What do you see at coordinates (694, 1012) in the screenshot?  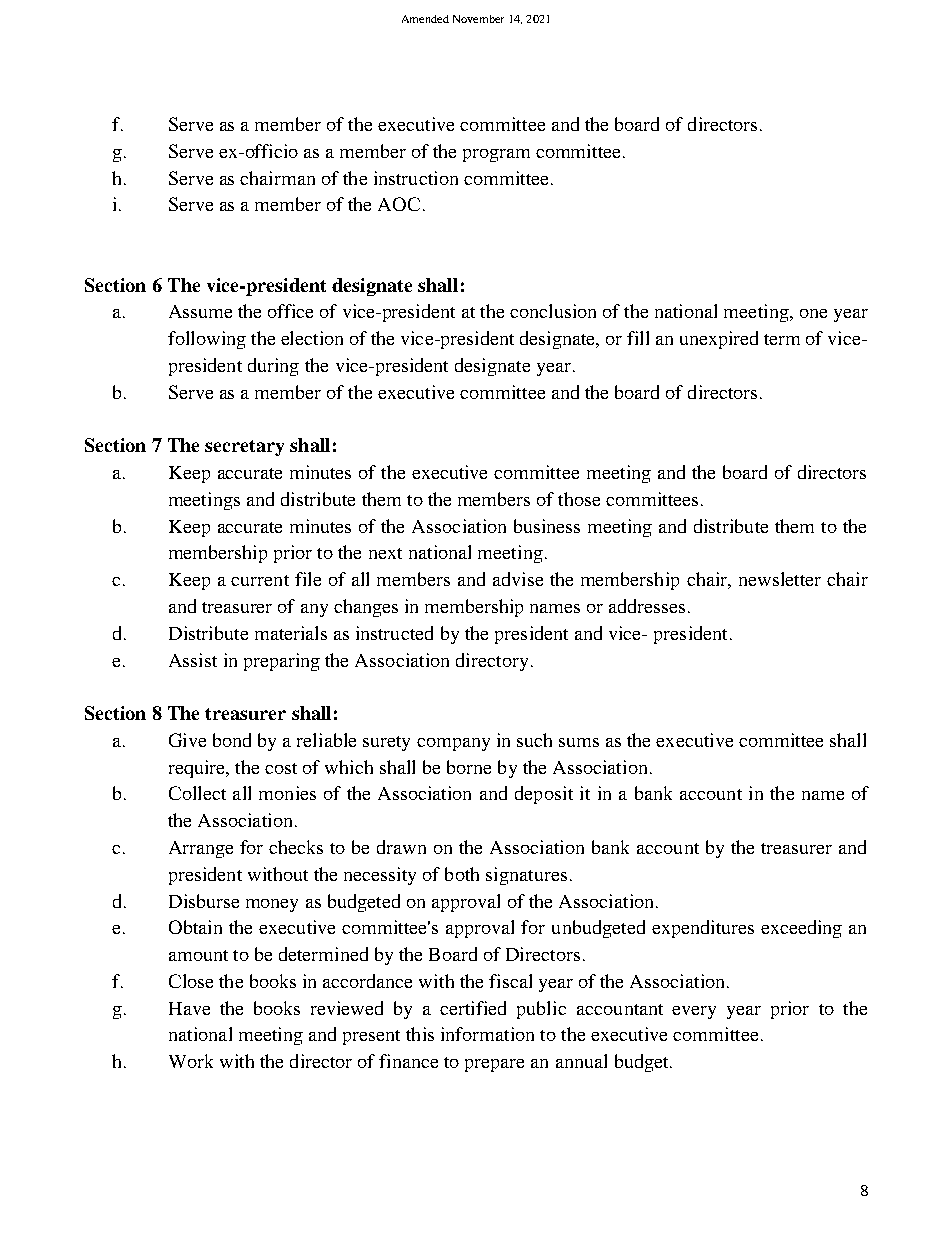 I see `every` at bounding box center [694, 1012].
